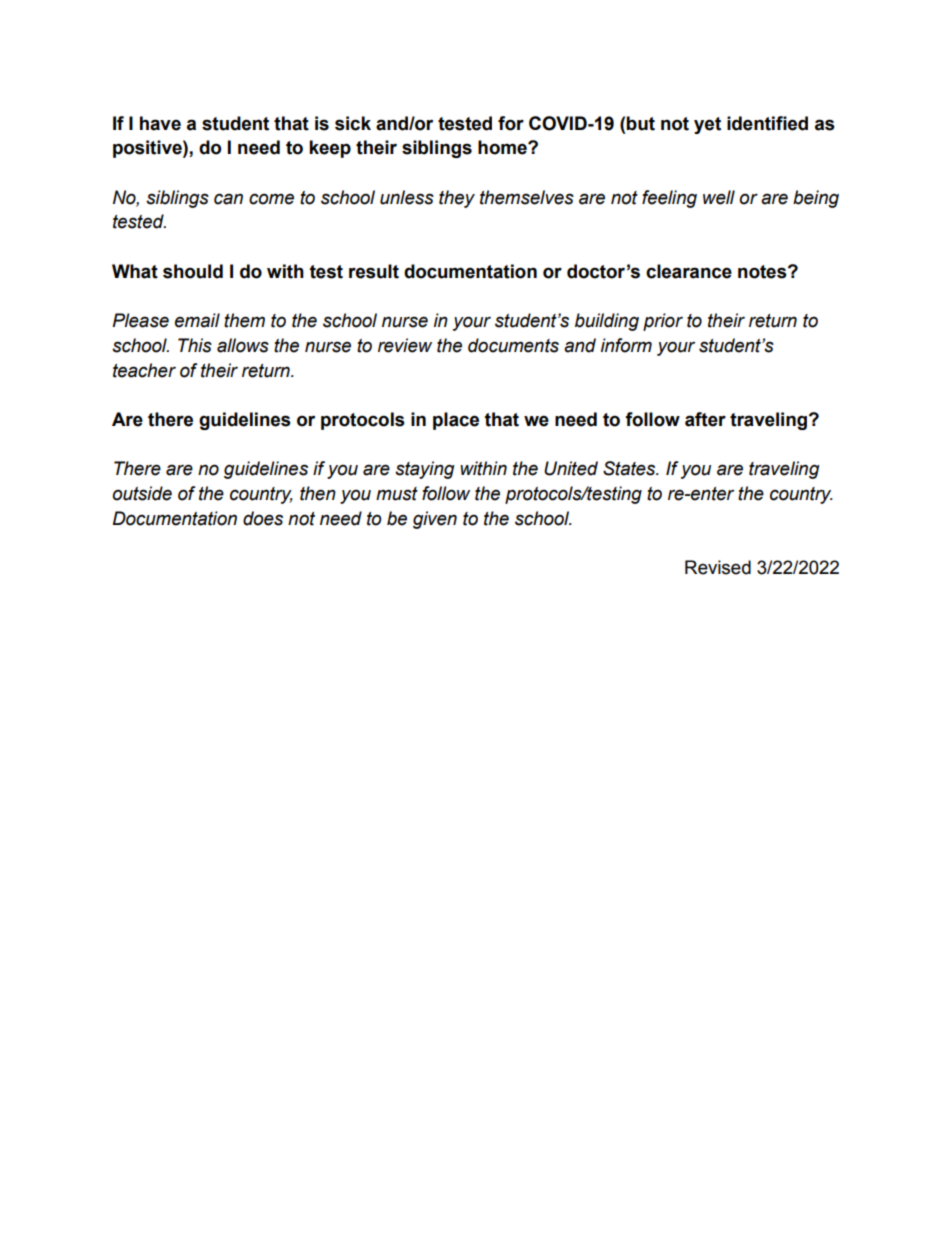  I want to click on This, so click(195, 345).
